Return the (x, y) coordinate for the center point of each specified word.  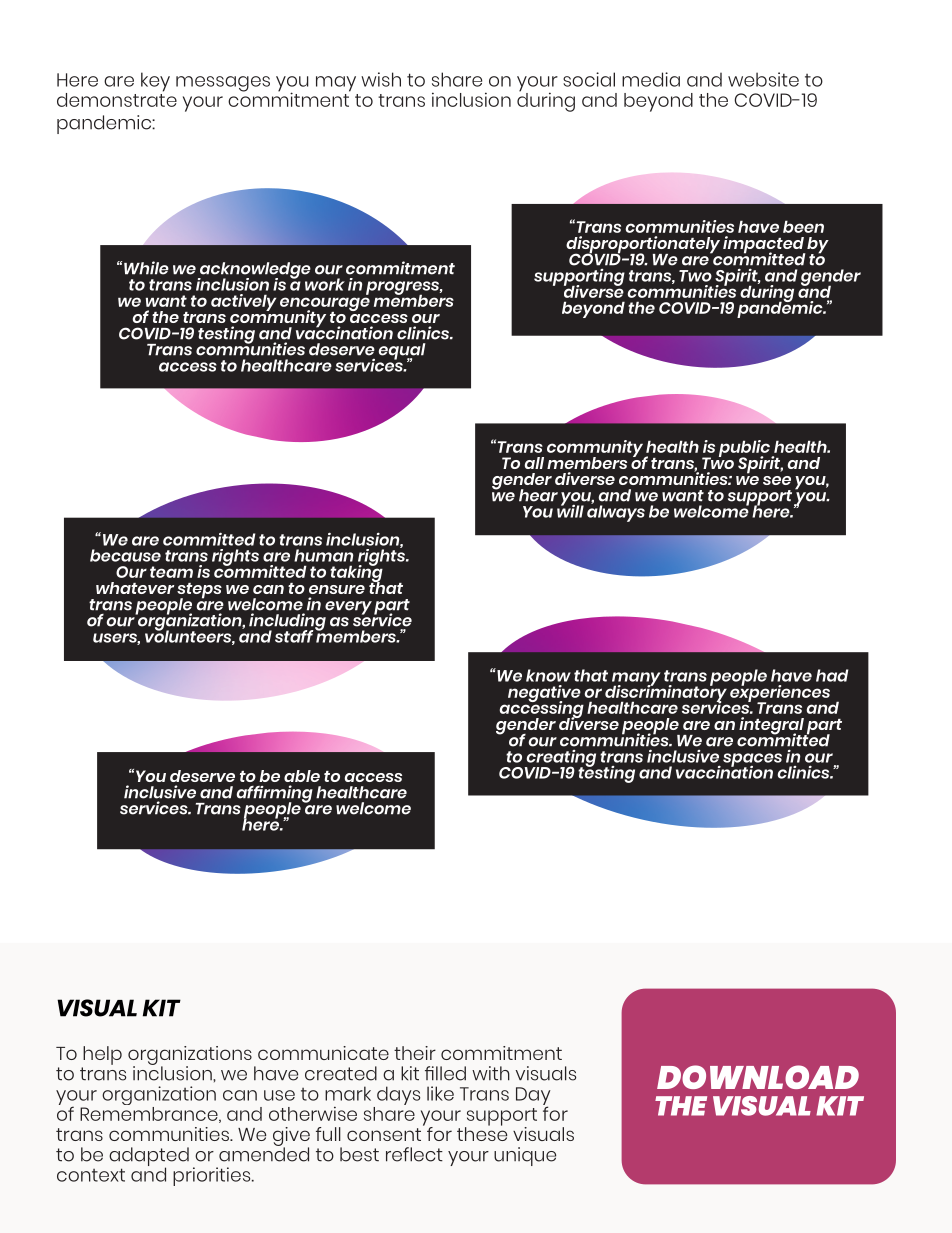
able (302, 776)
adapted (149, 1157)
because (125, 555)
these (482, 1133)
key (155, 82)
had (832, 675)
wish (381, 79)
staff (294, 636)
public (745, 449)
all (534, 463)
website (763, 79)
